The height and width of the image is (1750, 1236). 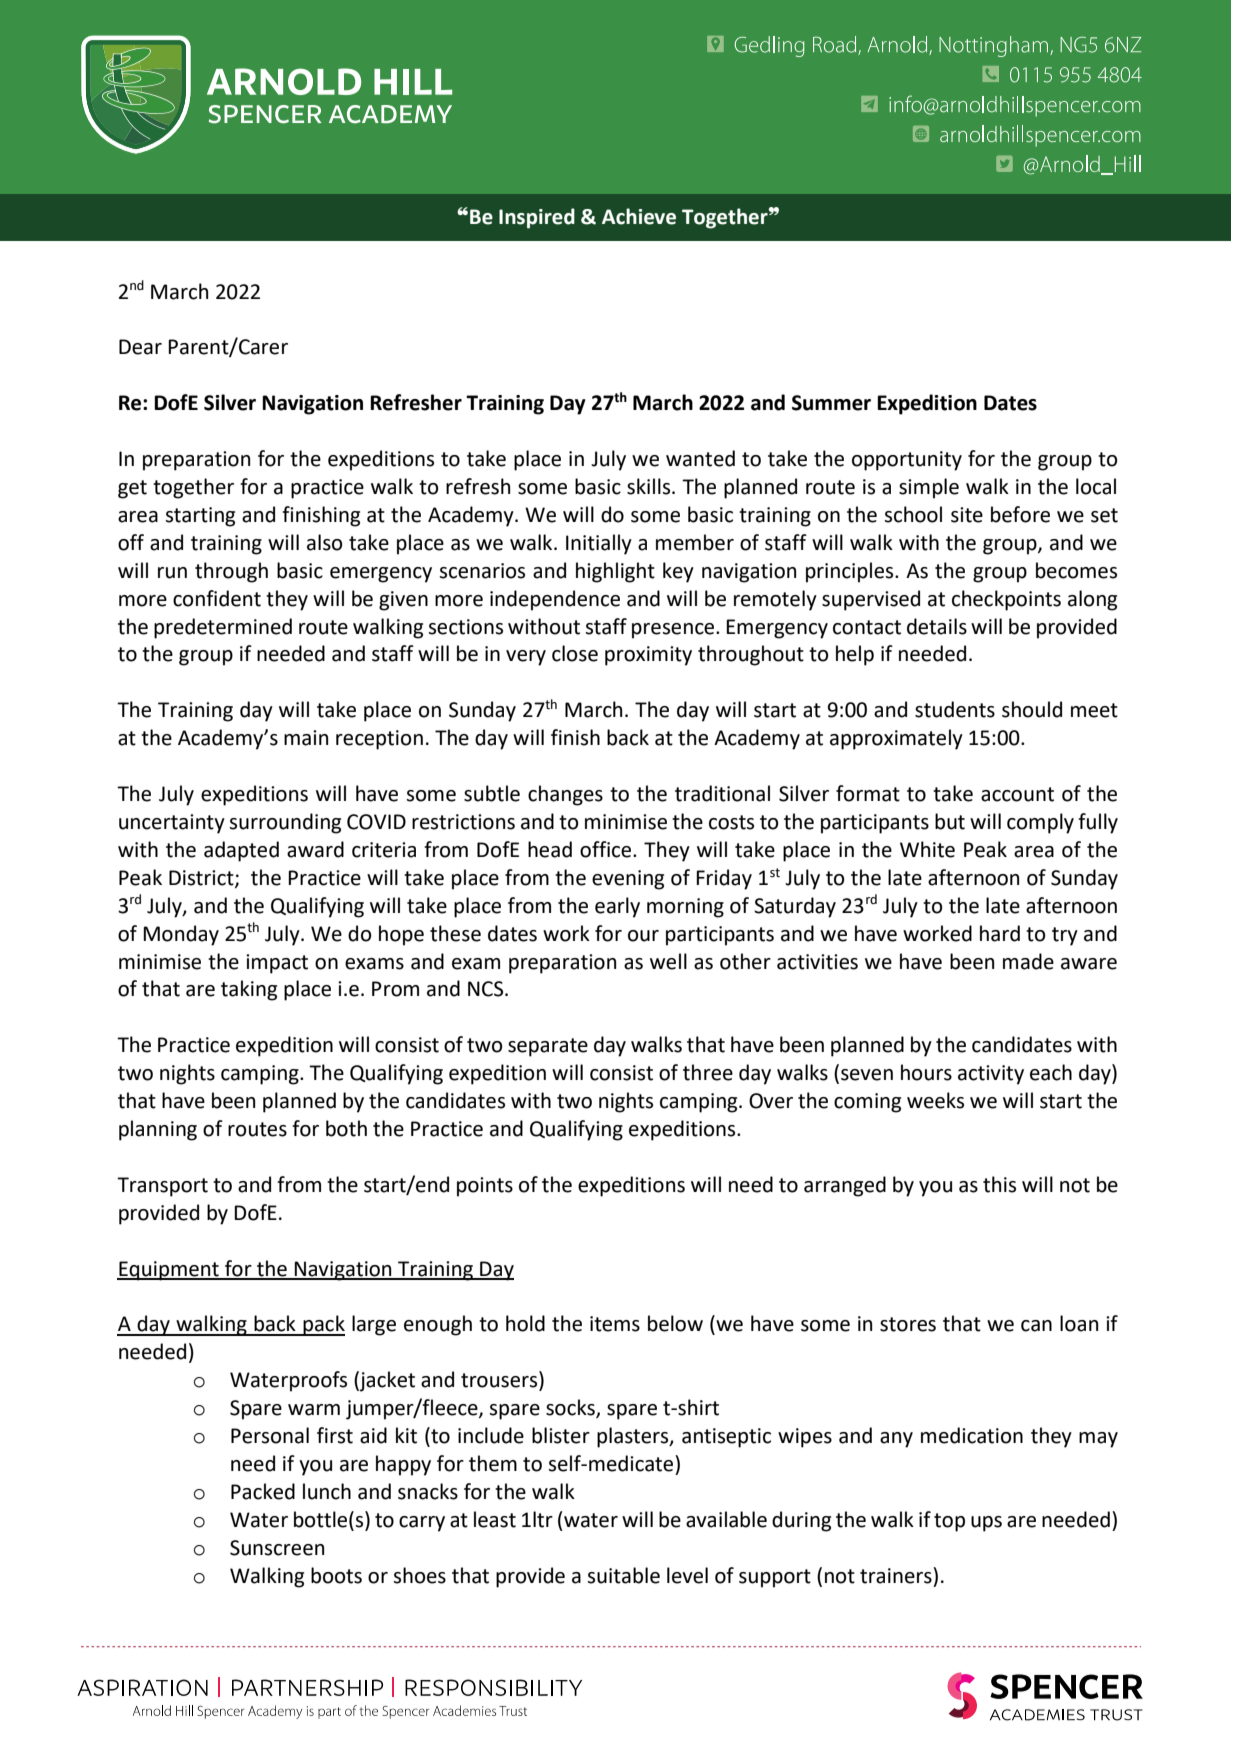 I want to click on Achieve, so click(x=639, y=216).
